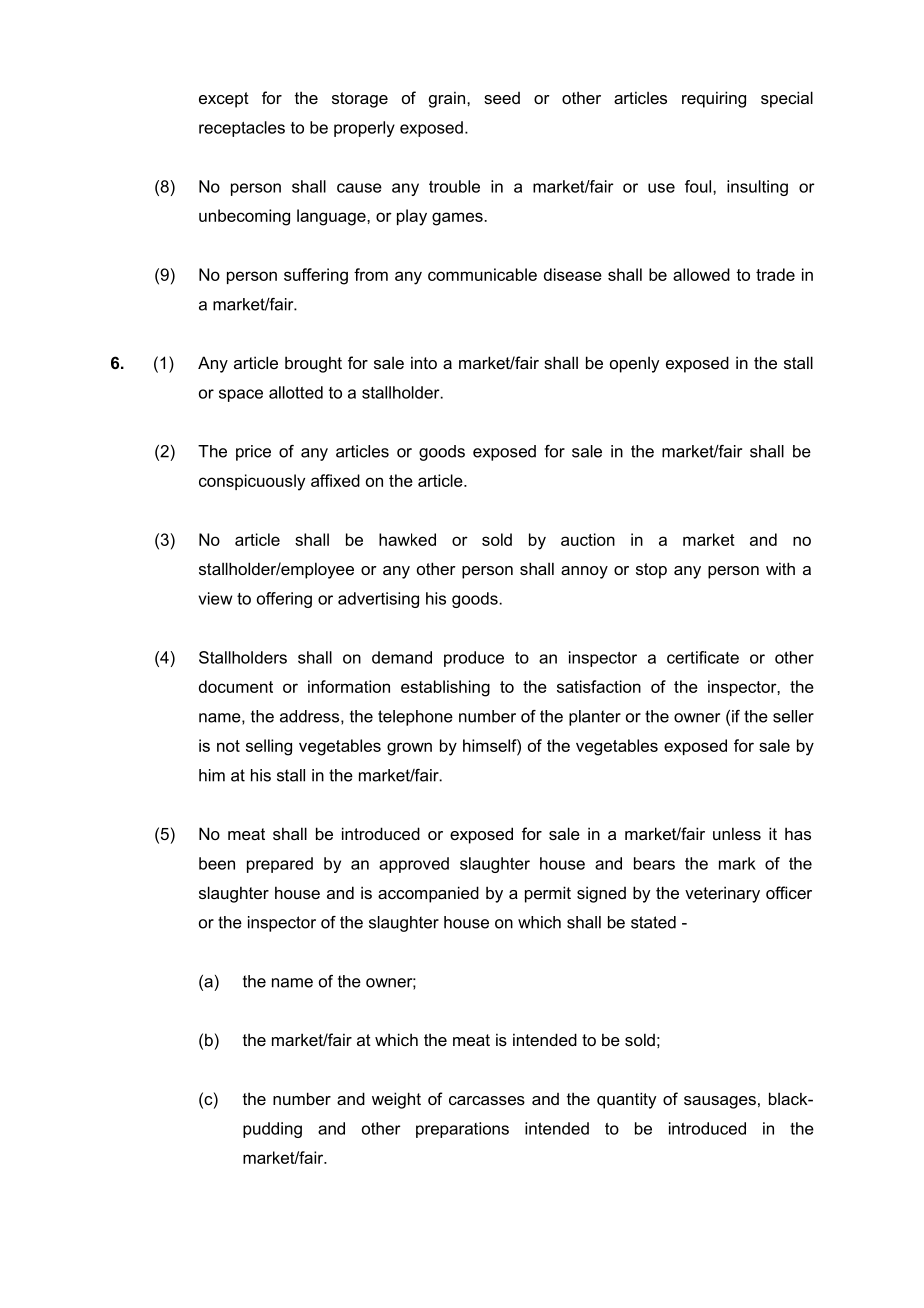 Image resolution: width=924 pixels, height=1308 pixels. I want to click on receptacles, so click(242, 129).
